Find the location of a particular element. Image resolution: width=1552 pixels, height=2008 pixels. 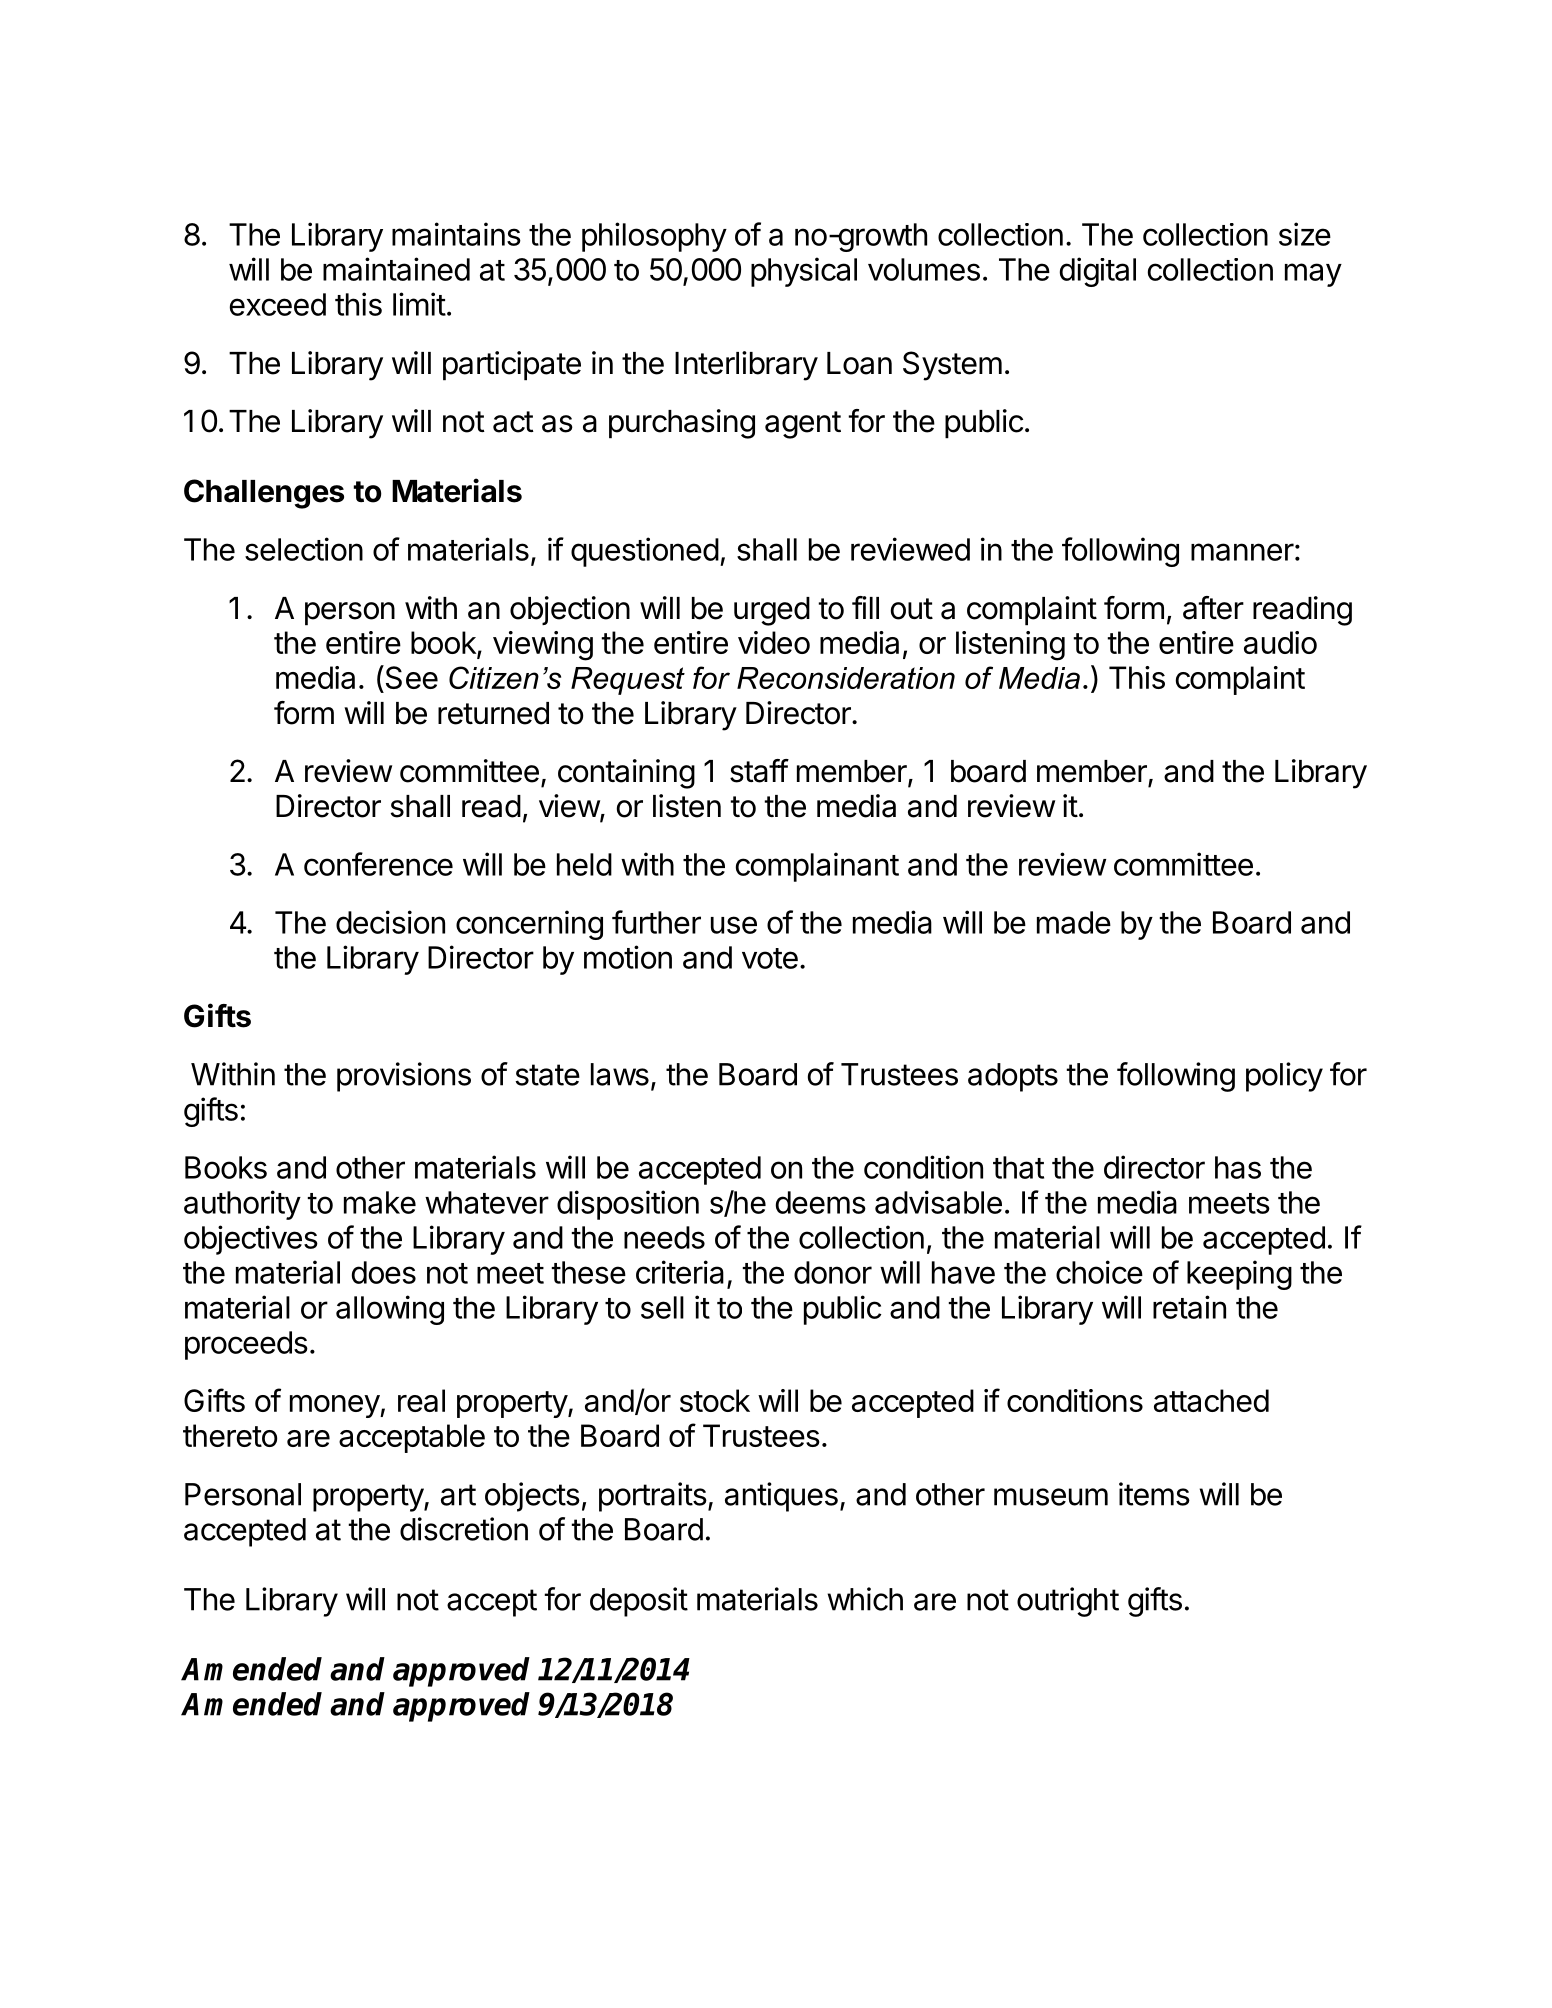

decision is located at coordinates (390, 922).
